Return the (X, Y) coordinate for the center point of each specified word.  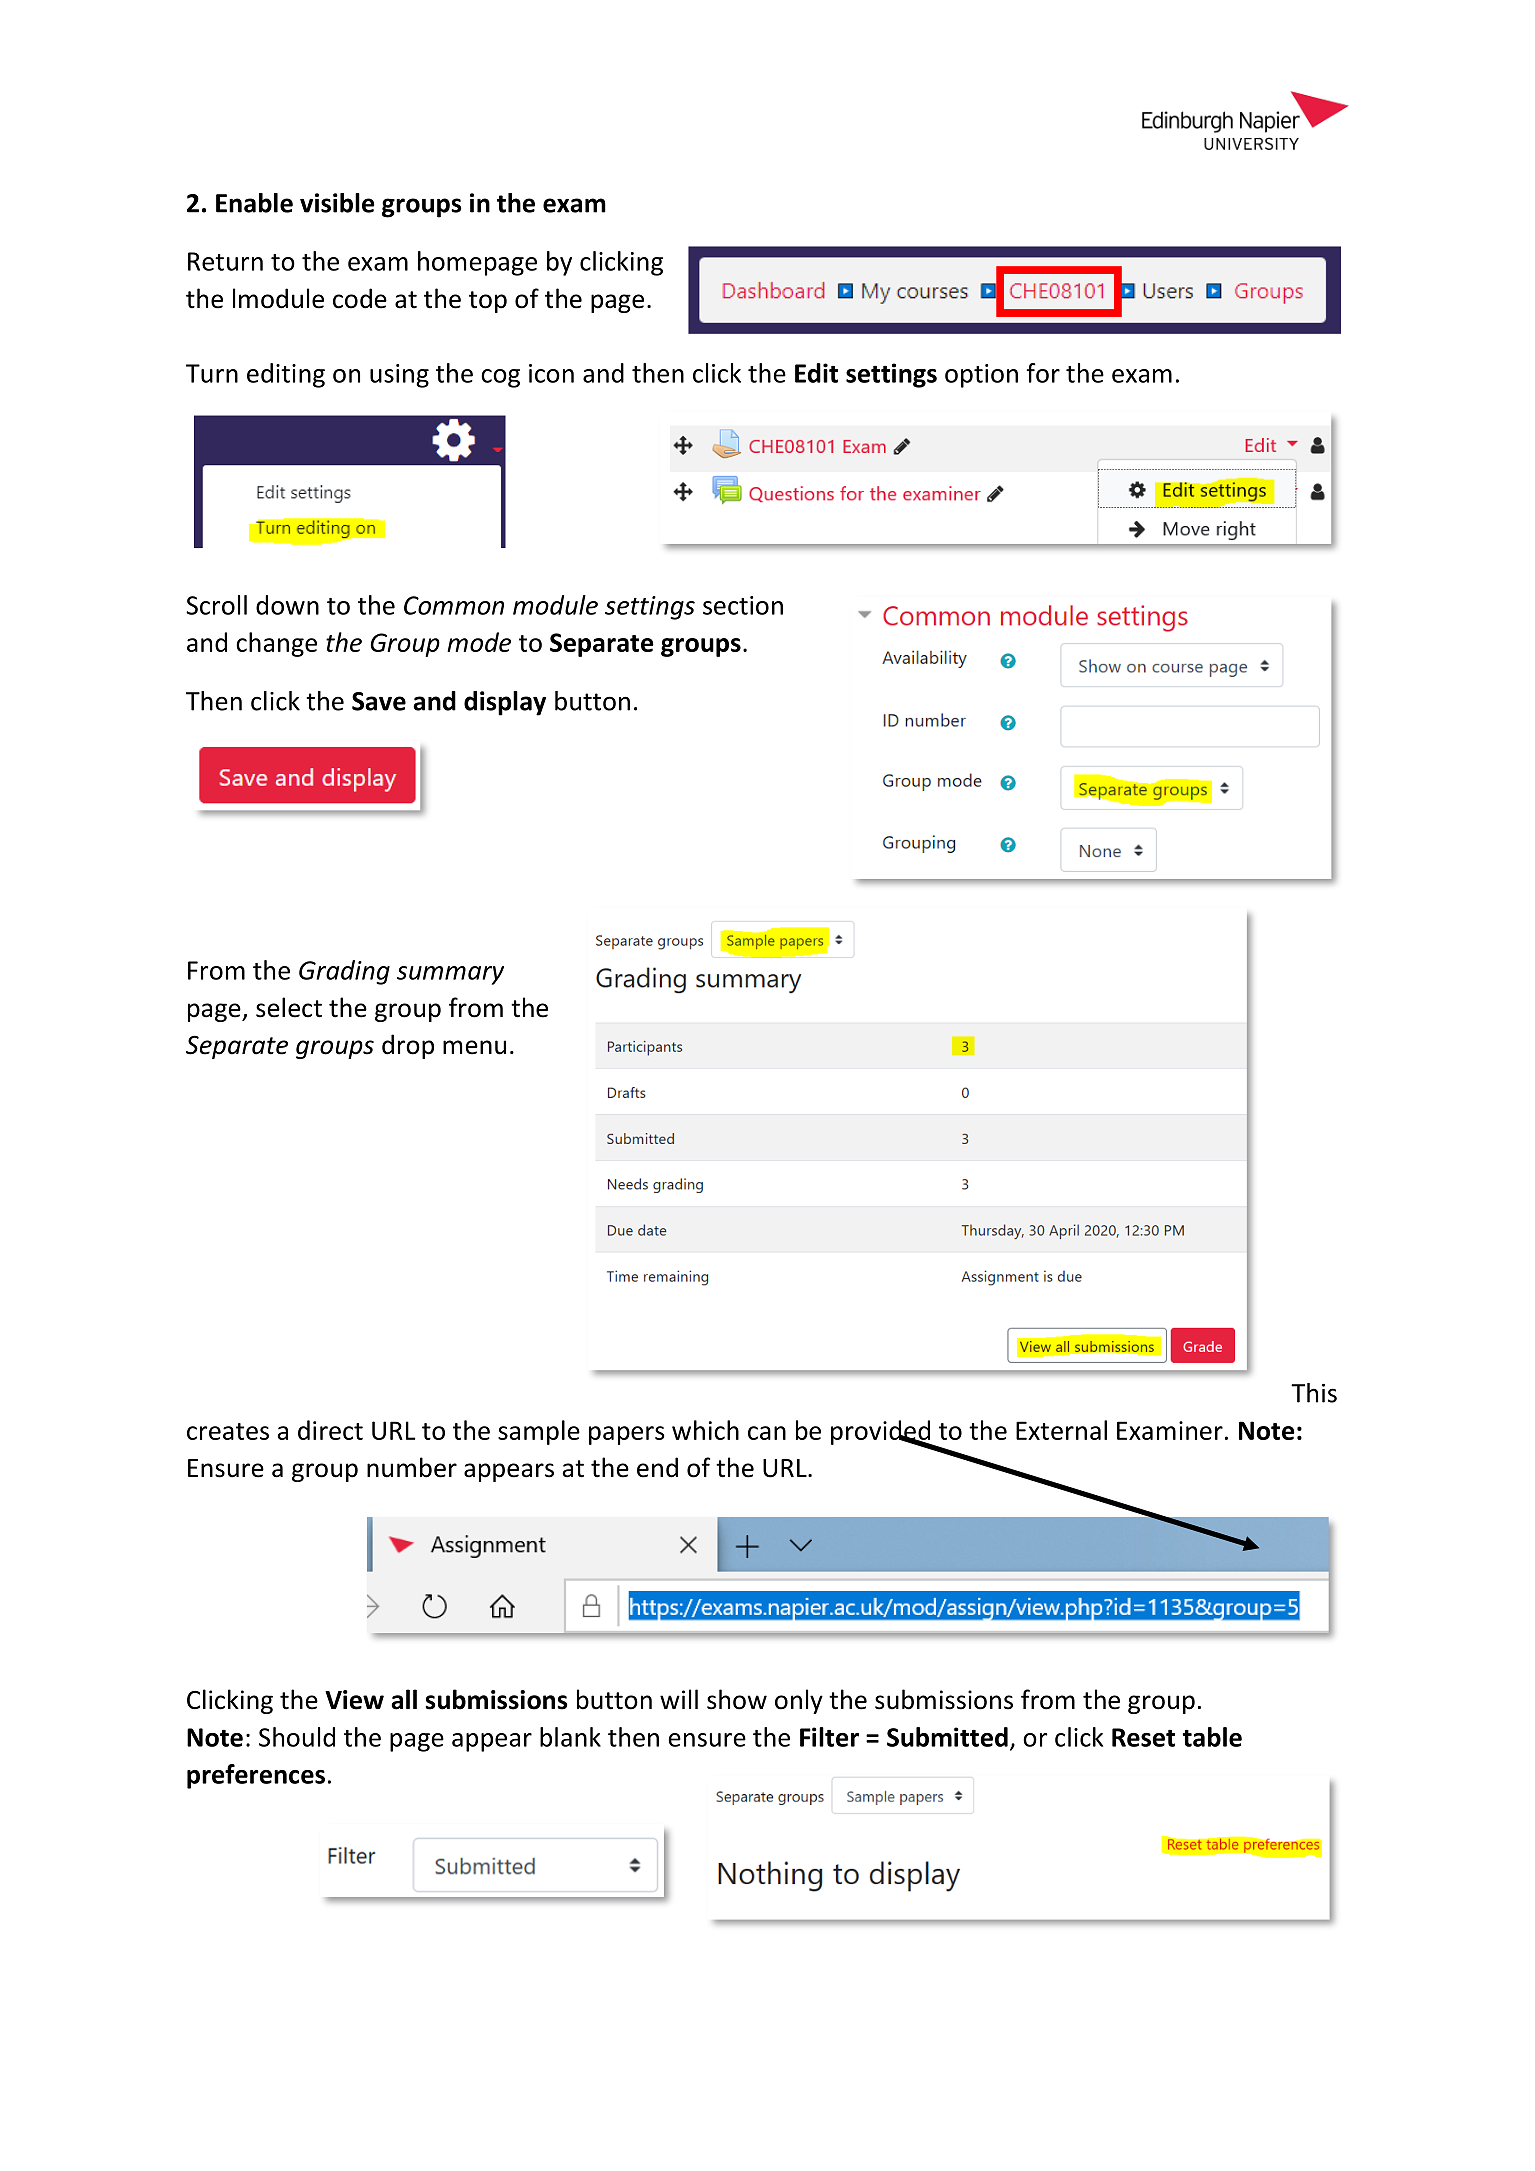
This (1314, 1393)
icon (551, 373)
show (737, 1699)
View (354, 1700)
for (1043, 373)
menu (474, 1047)
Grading (344, 972)
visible (337, 203)
